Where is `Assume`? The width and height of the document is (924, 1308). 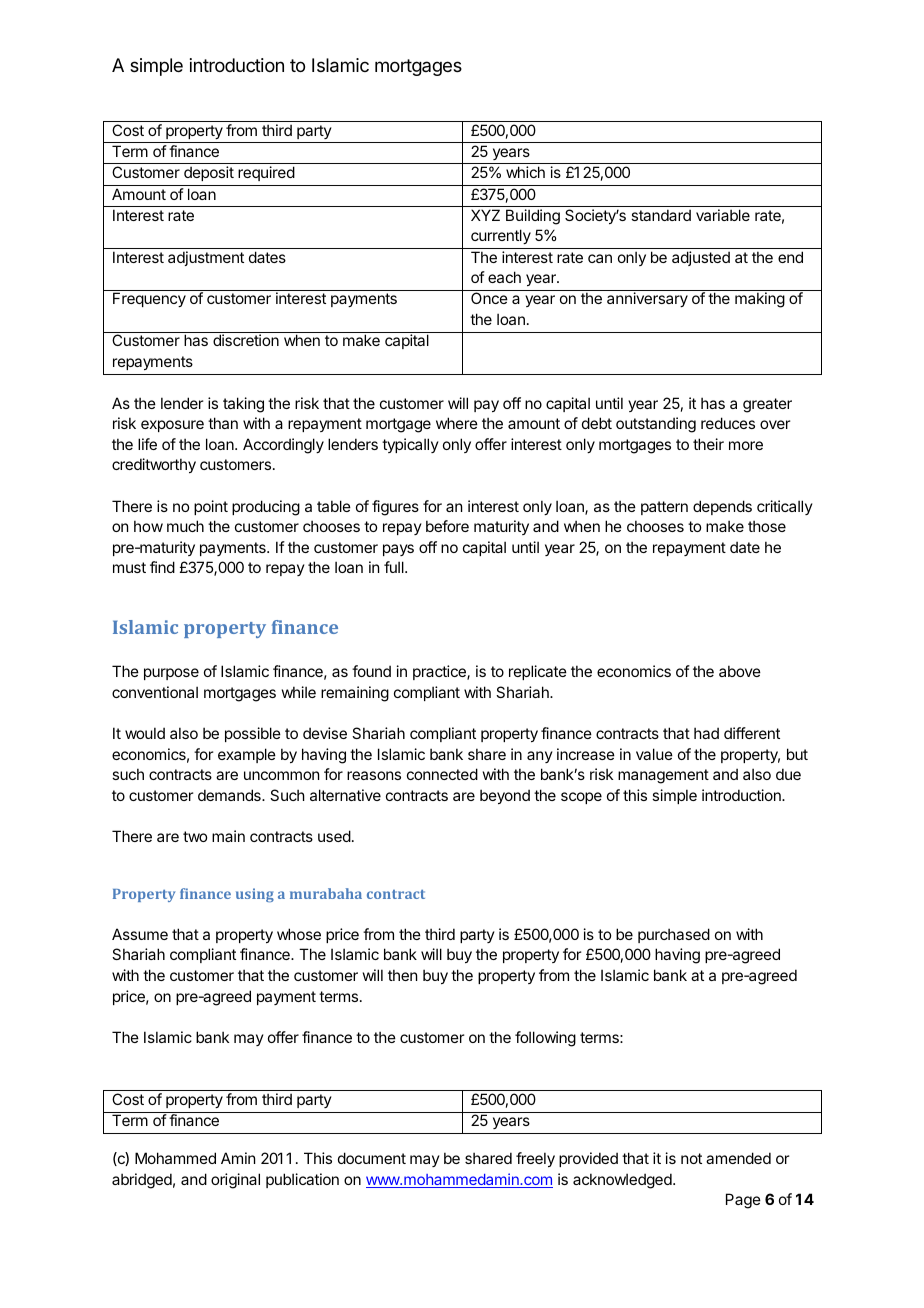 Assume is located at coordinates (140, 934).
